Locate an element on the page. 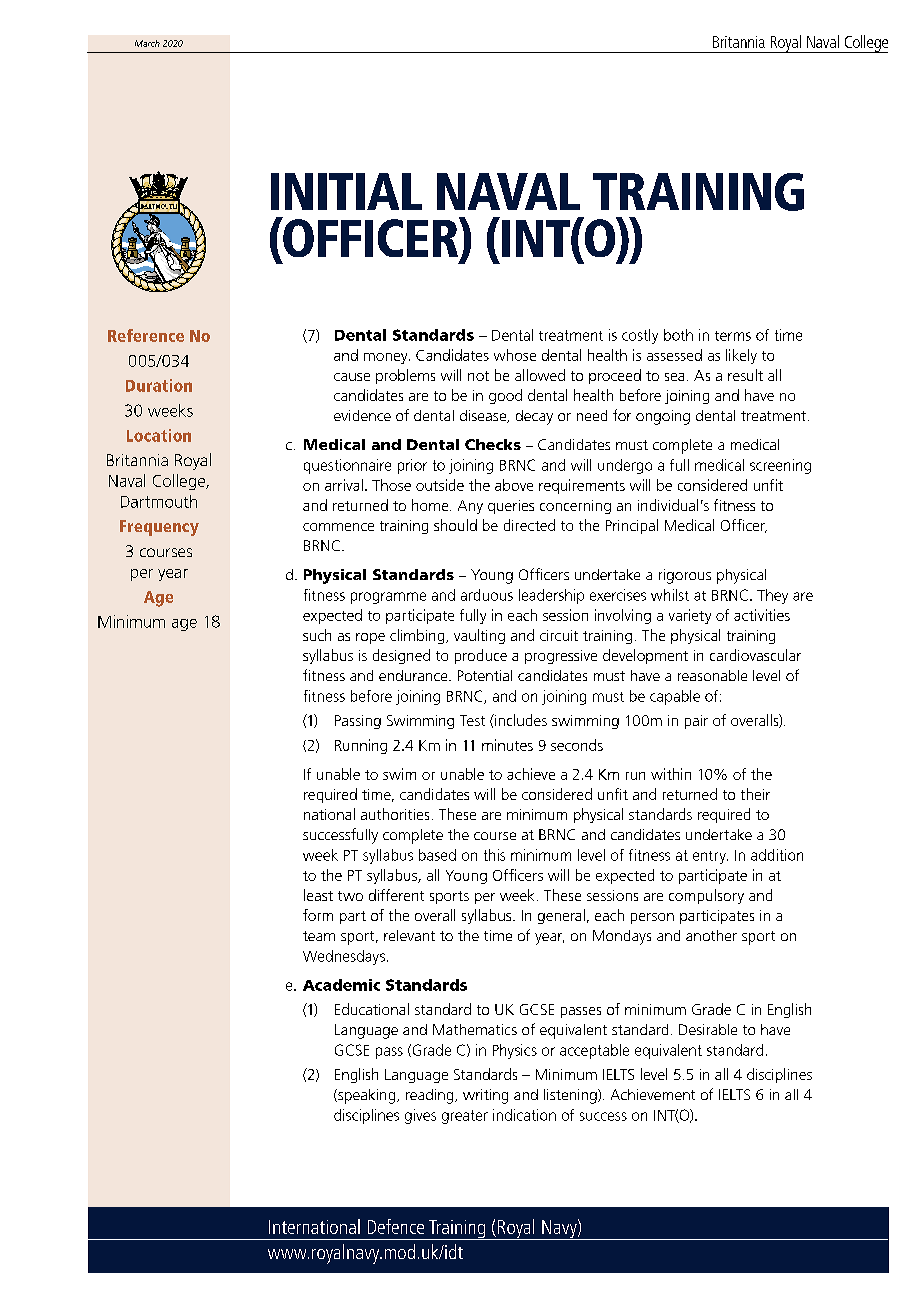 The width and height of the document is (924, 1308). such is located at coordinates (317, 635).
